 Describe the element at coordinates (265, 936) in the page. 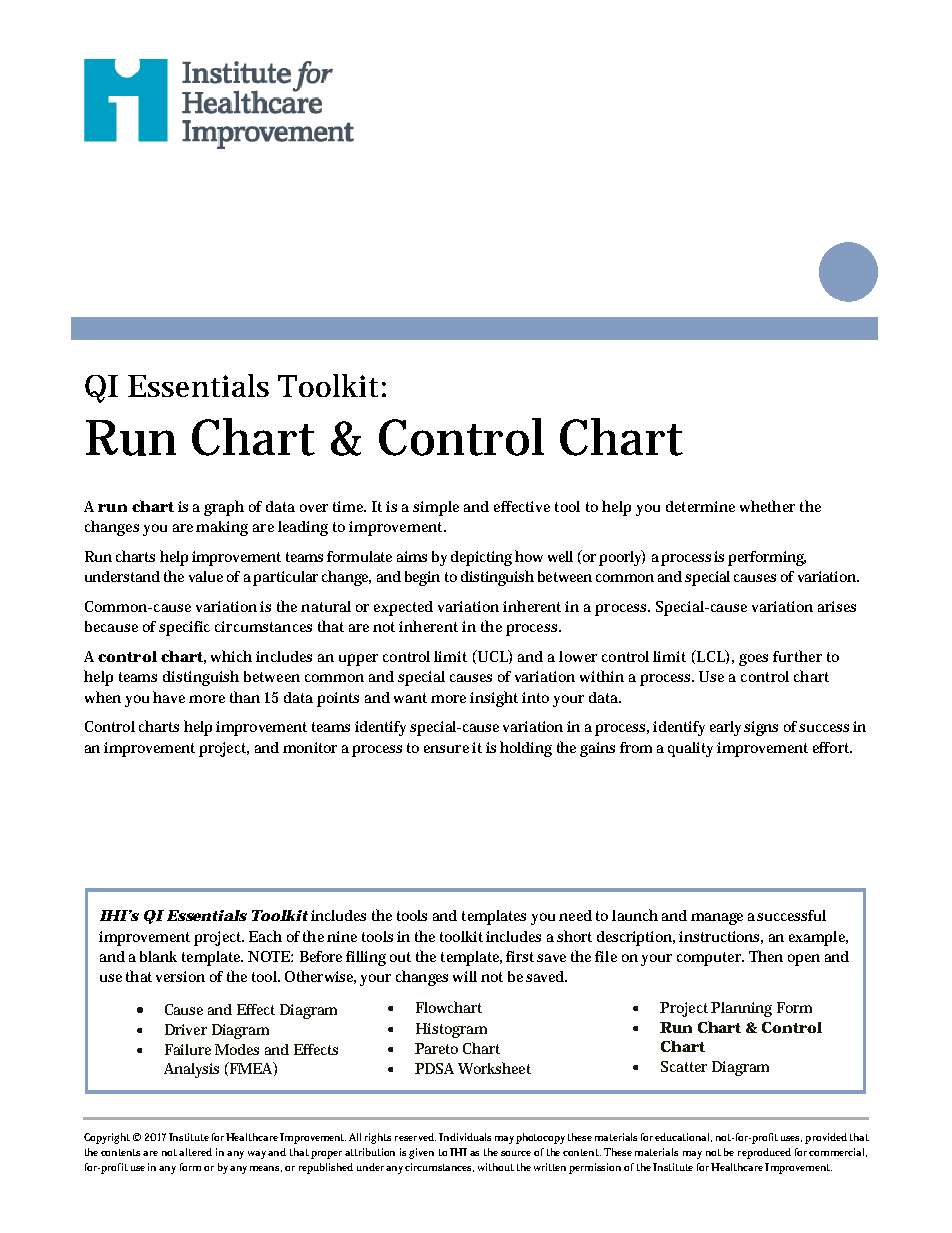

I see `Each` at that location.
